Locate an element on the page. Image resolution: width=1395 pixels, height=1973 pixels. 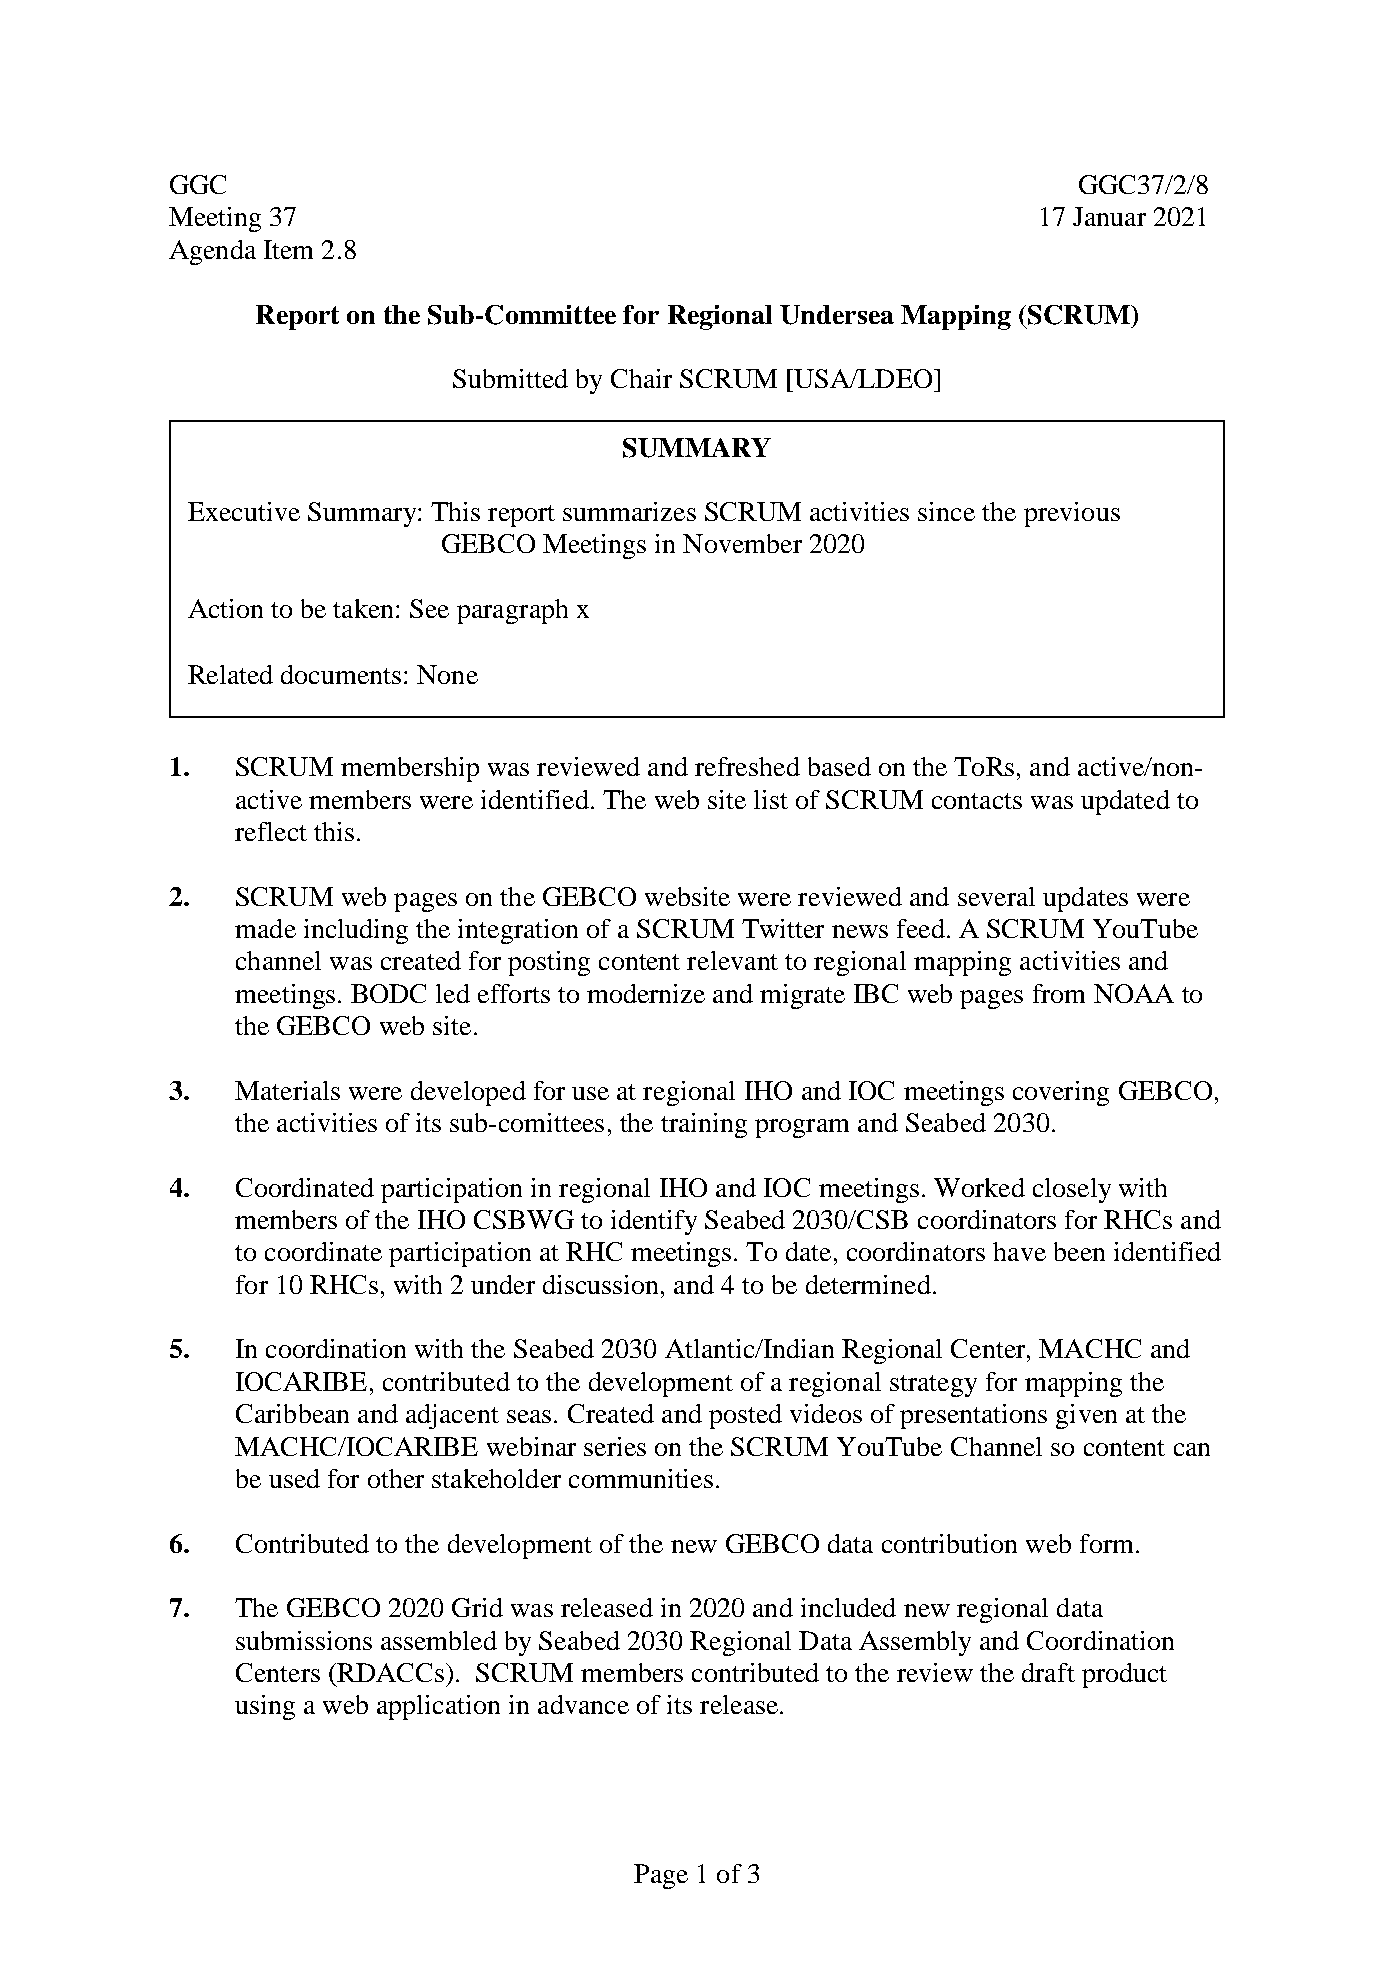
advance is located at coordinates (583, 1704).
